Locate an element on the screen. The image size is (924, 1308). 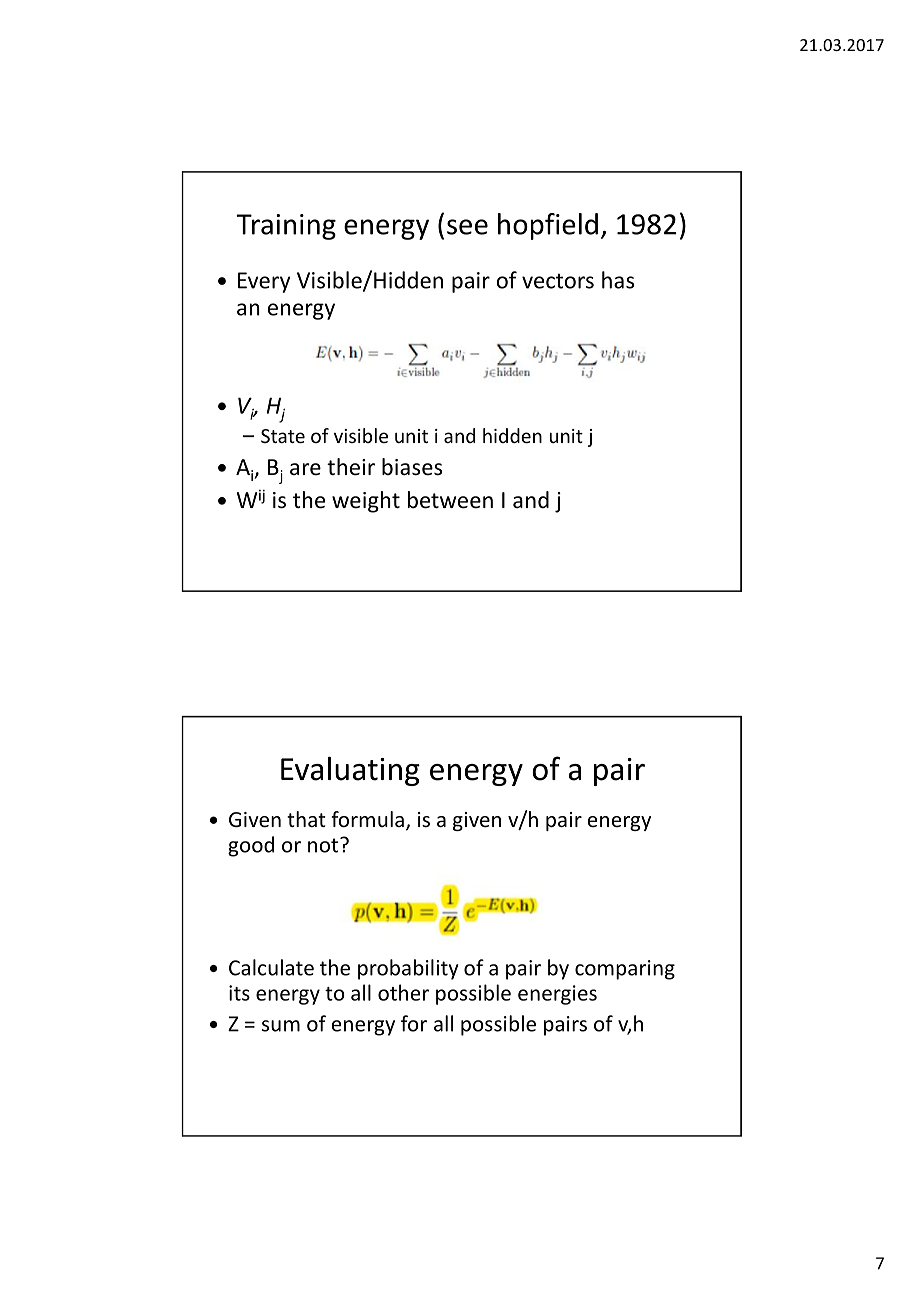
between is located at coordinates (450, 500).
